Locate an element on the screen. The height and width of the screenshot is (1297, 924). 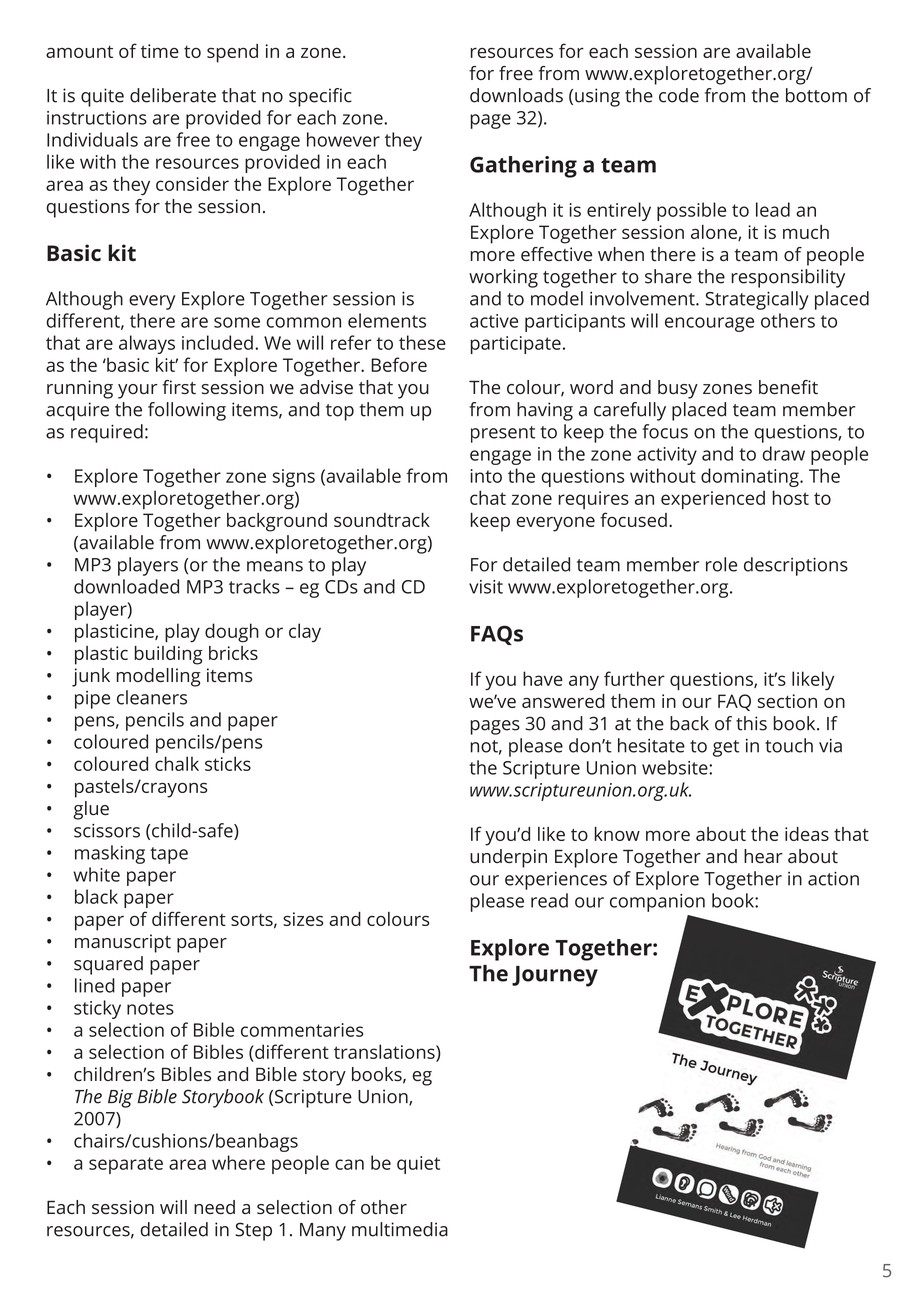
downloads is located at coordinates (516, 95).
